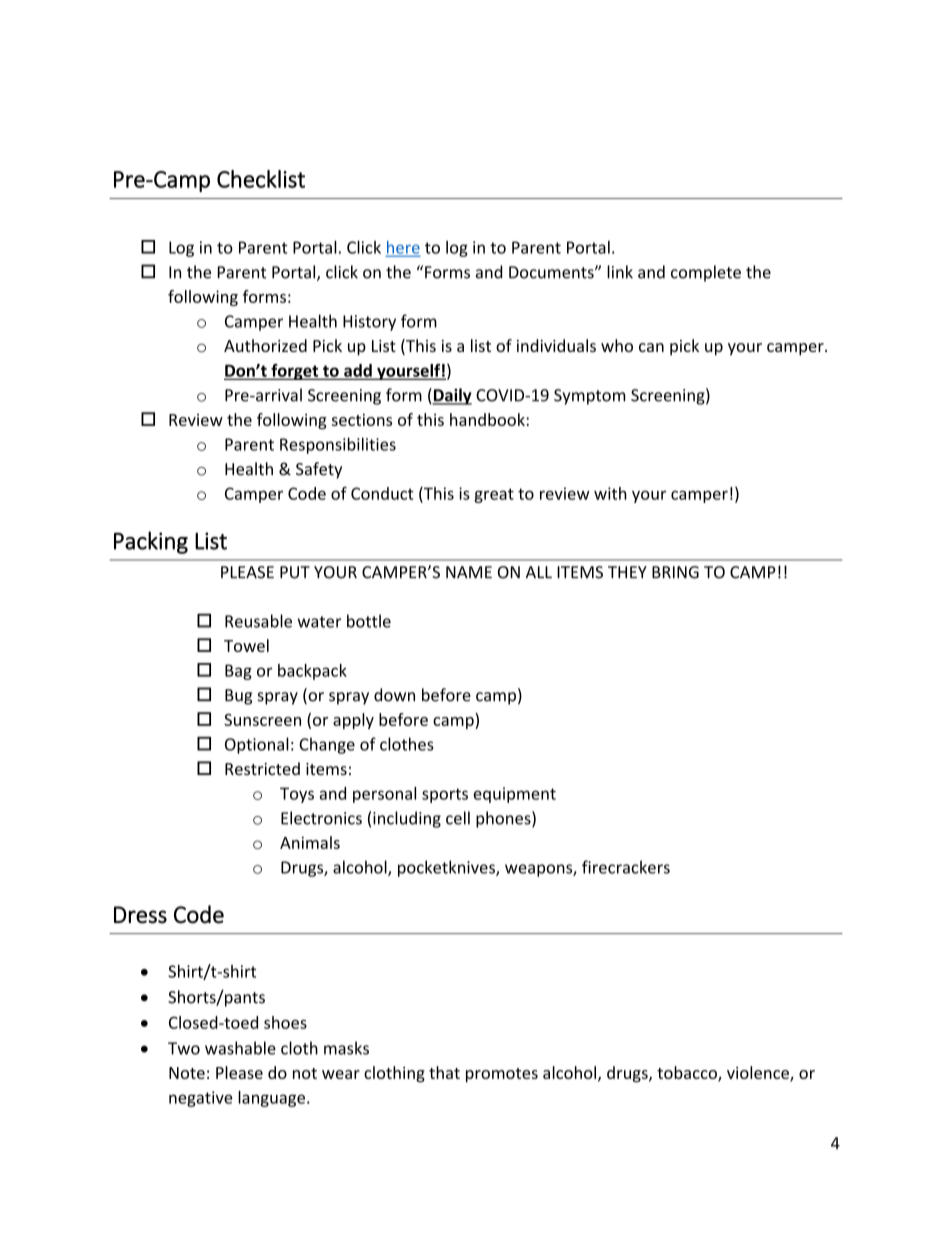 The width and height of the page is (952, 1233). What do you see at coordinates (403, 248) in the page?
I see `here` at bounding box center [403, 248].
